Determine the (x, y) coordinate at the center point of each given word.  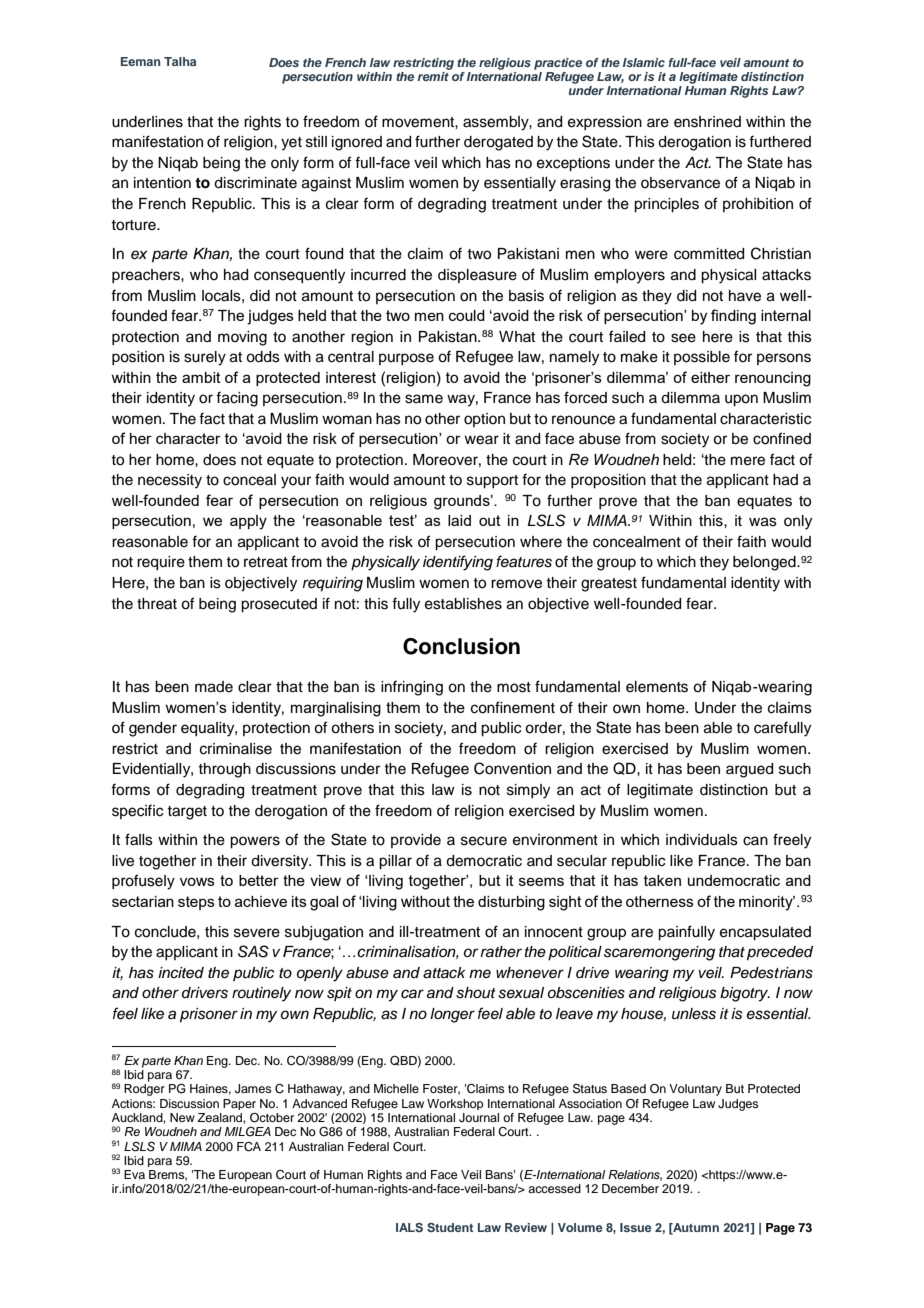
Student (450, 1227)
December (630, 1188)
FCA (249, 1147)
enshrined (707, 122)
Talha (180, 61)
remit (434, 75)
